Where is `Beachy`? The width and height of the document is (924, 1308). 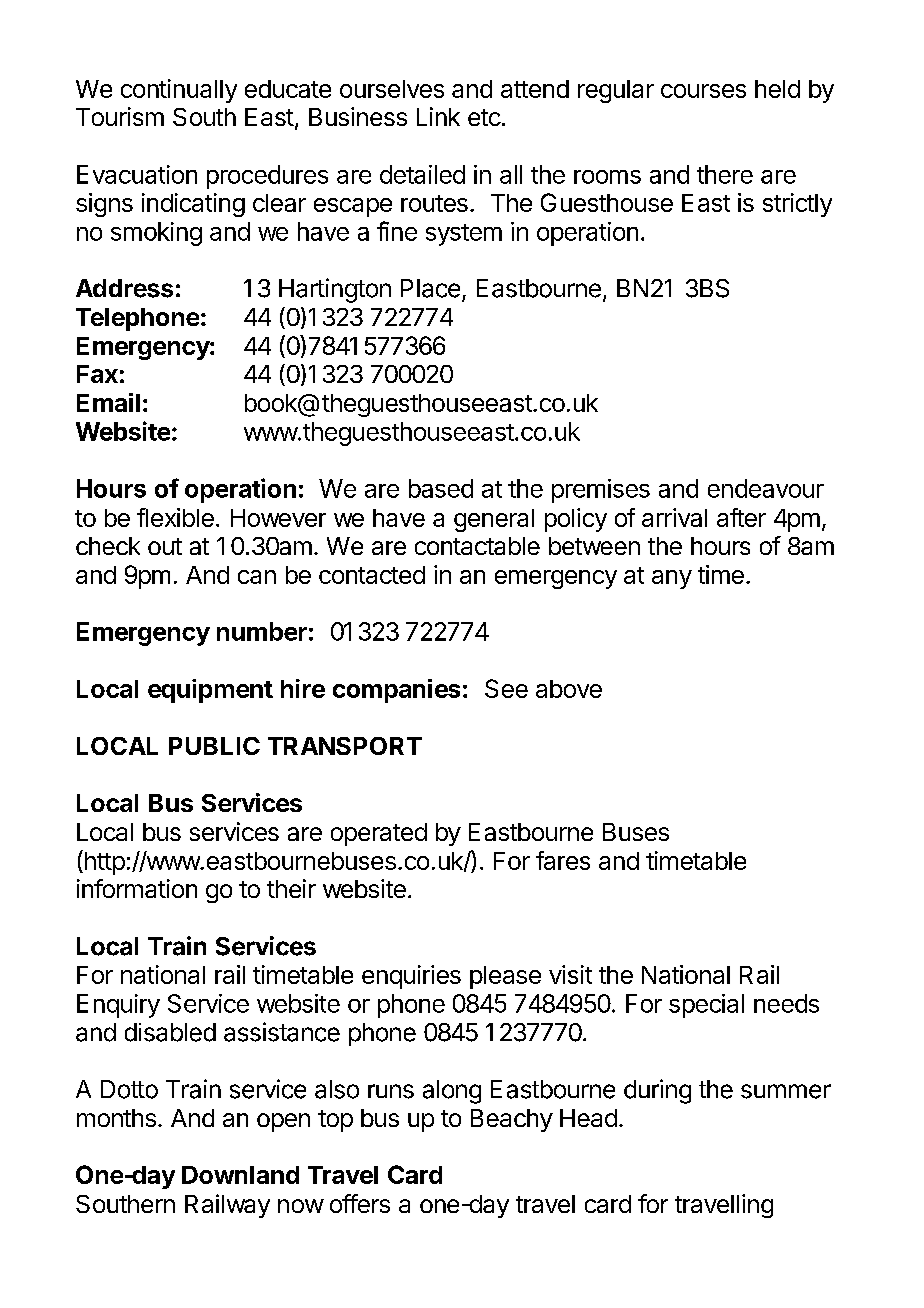
Beachy is located at coordinates (512, 1120).
